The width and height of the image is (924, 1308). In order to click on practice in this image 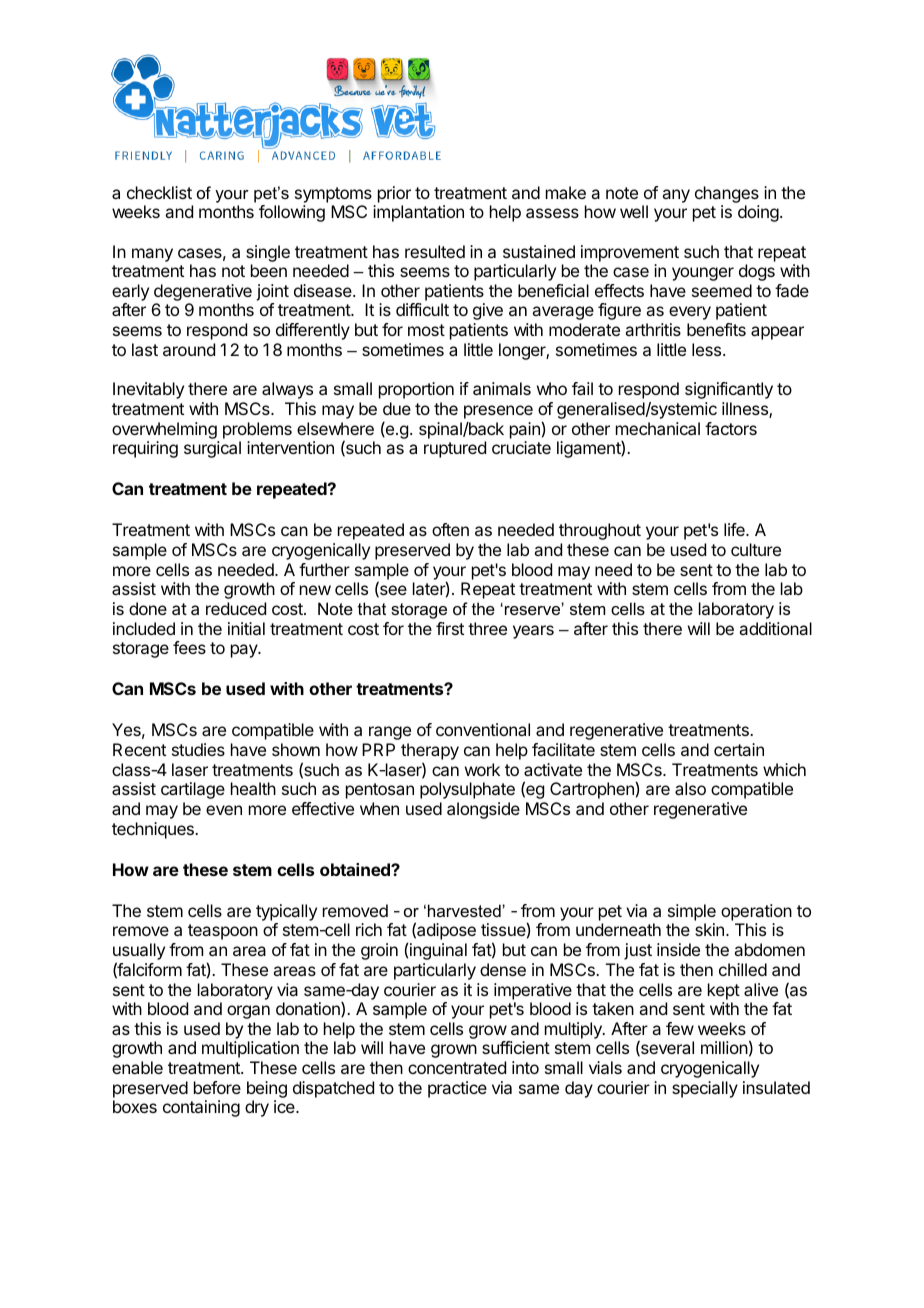, I will do `click(457, 1089)`.
